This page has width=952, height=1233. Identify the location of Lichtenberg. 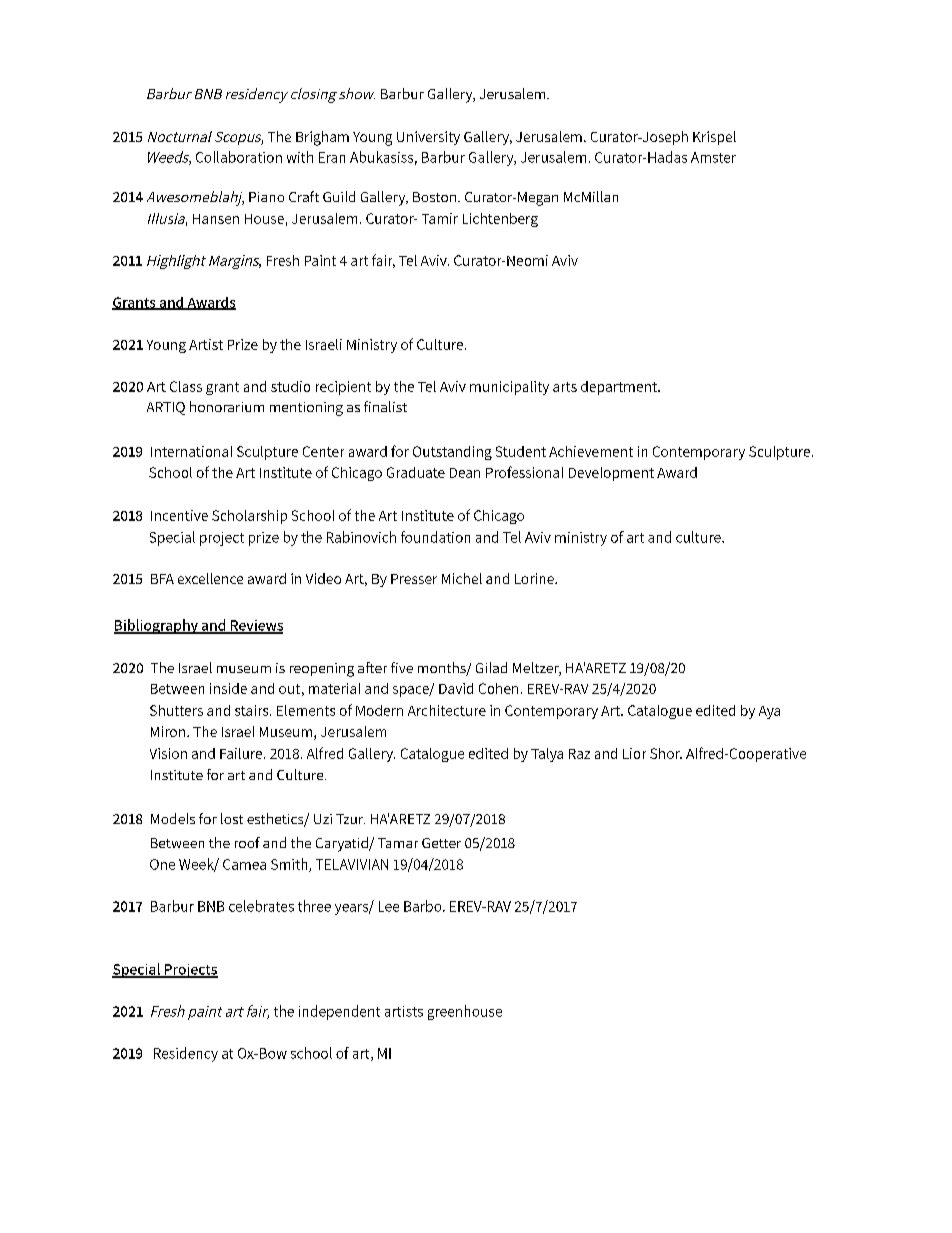
(500, 220).
